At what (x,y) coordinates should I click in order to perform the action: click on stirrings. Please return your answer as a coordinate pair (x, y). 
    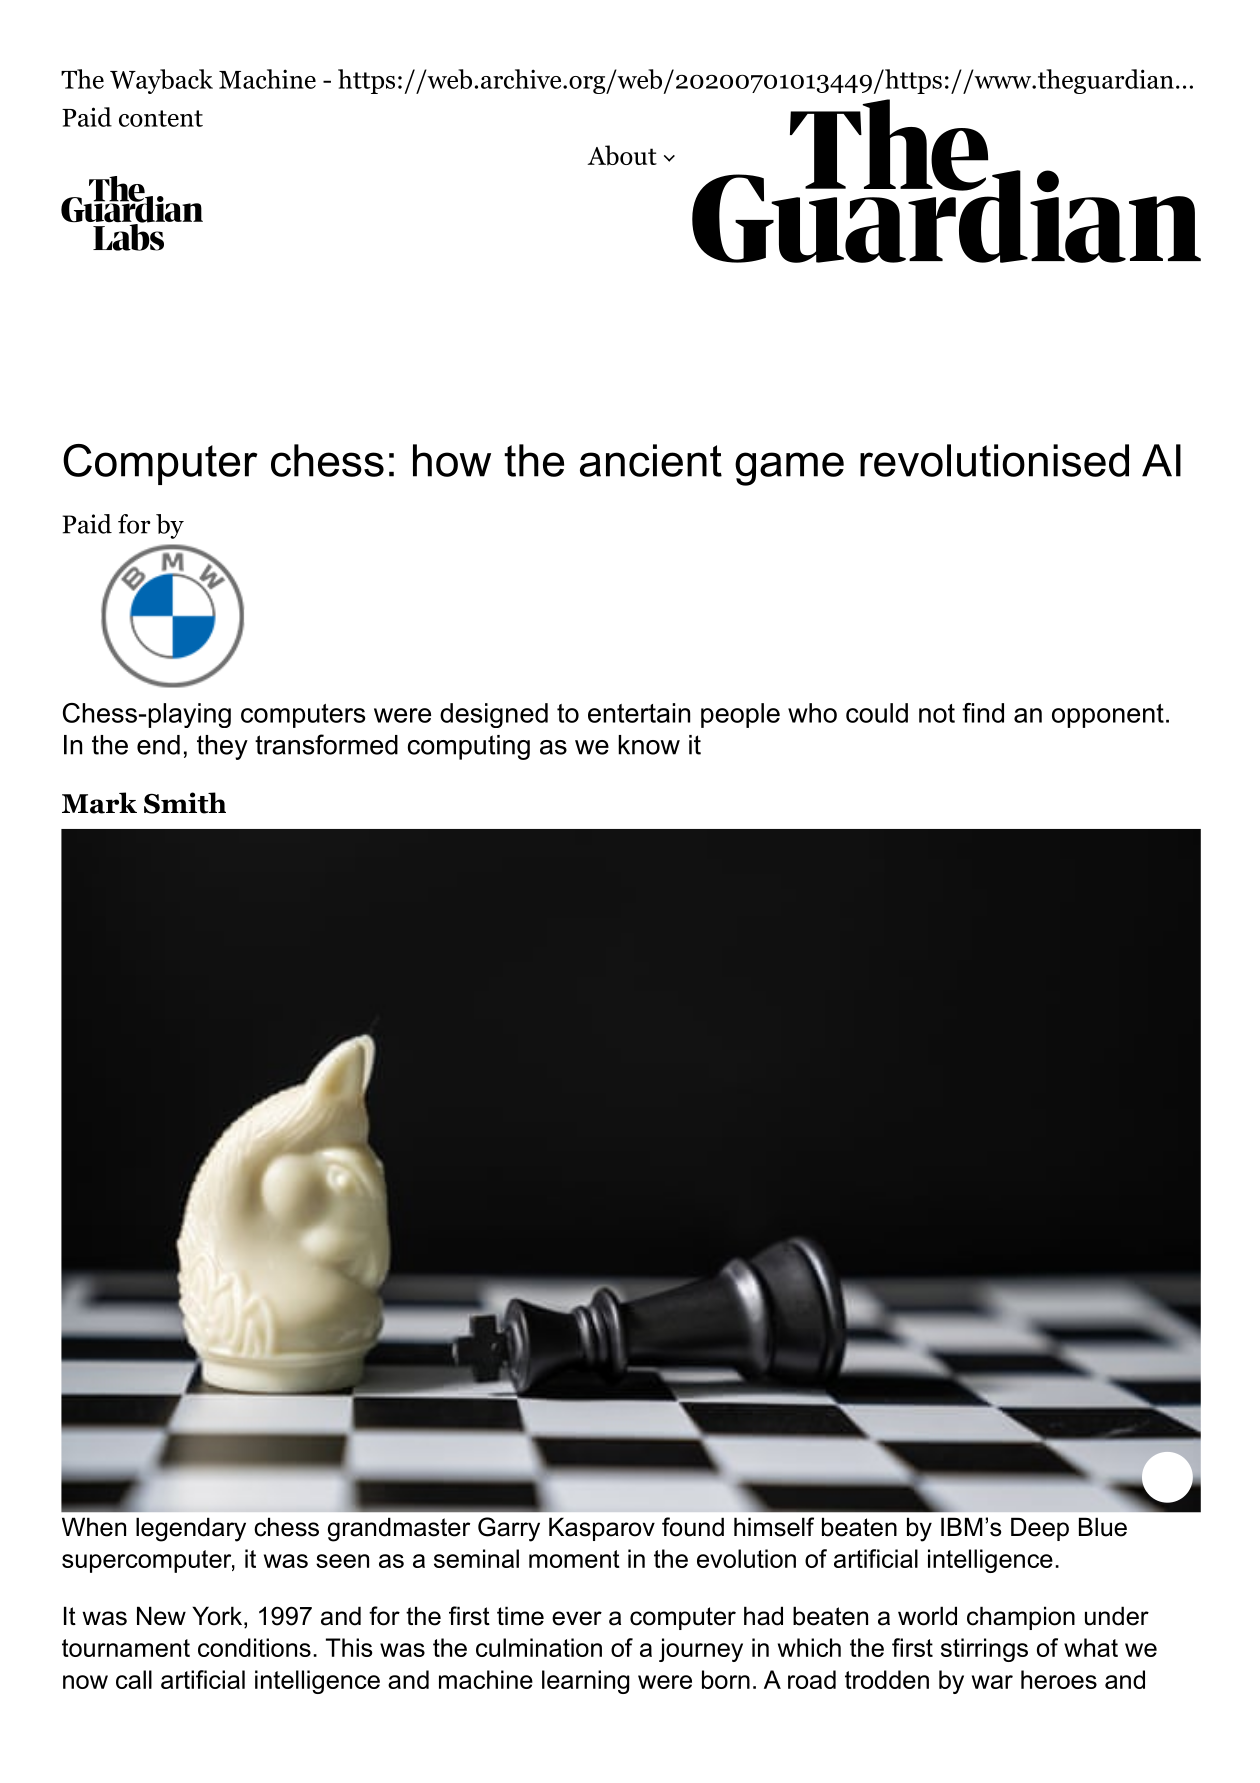
    Looking at the image, I should click on (984, 1650).
